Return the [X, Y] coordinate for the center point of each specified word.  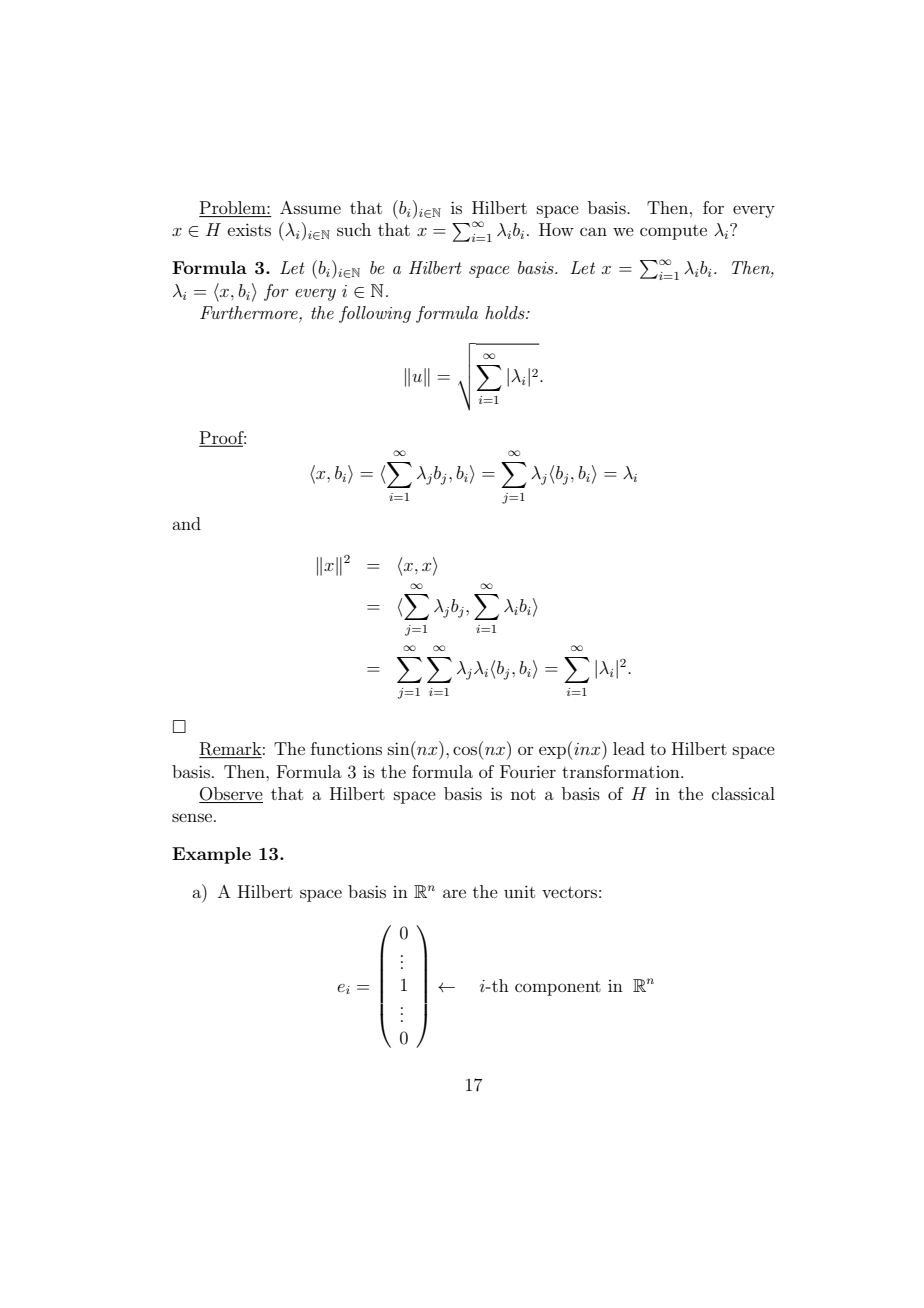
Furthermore [250, 314]
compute [673, 232]
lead [629, 748]
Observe [231, 795]
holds [506, 312]
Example [211, 855]
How [556, 229]
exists [249, 229]
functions [346, 748]
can [593, 231]
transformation [622, 771]
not [523, 794]
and [186, 523]
